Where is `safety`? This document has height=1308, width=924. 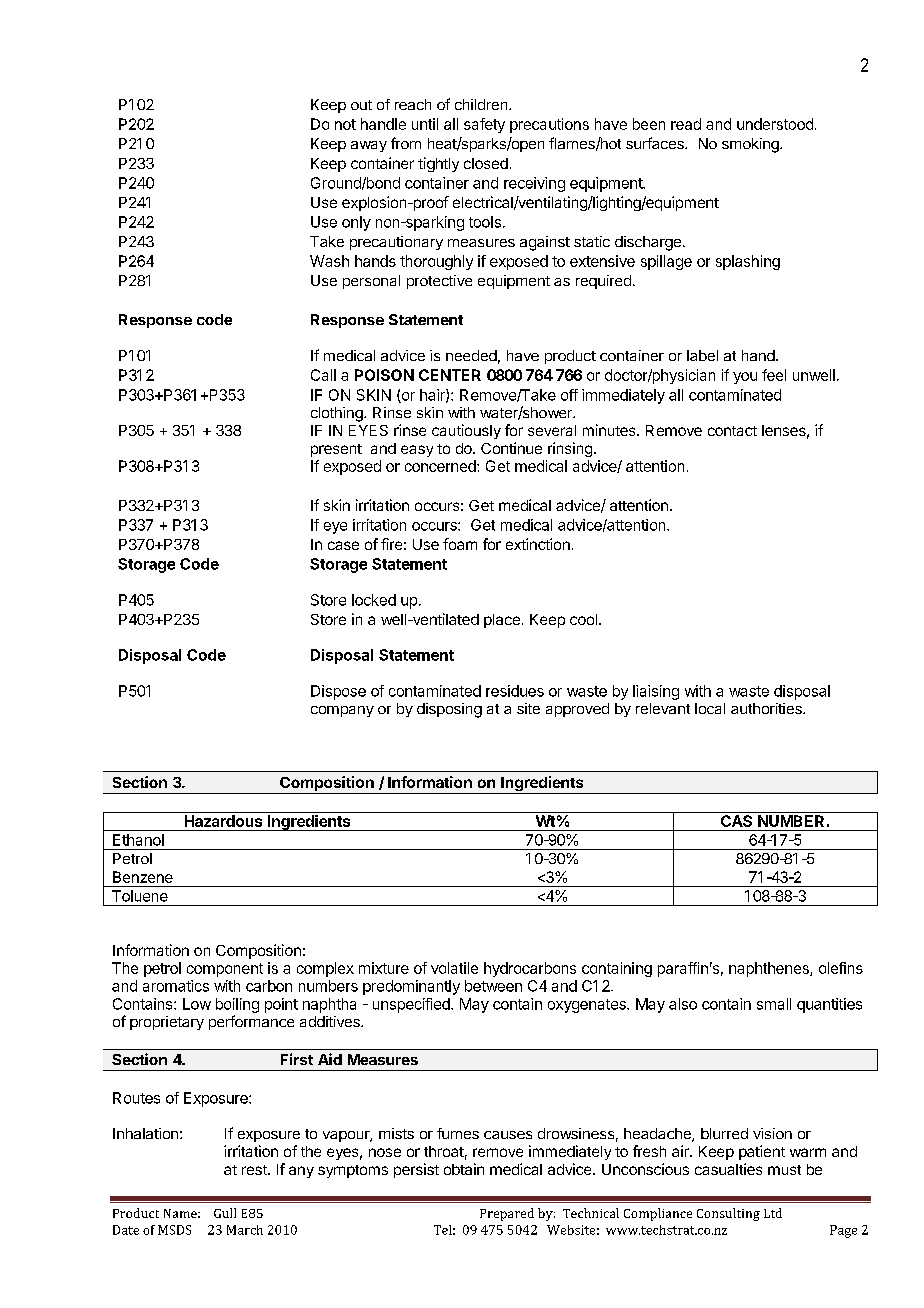 safety is located at coordinates (484, 125).
